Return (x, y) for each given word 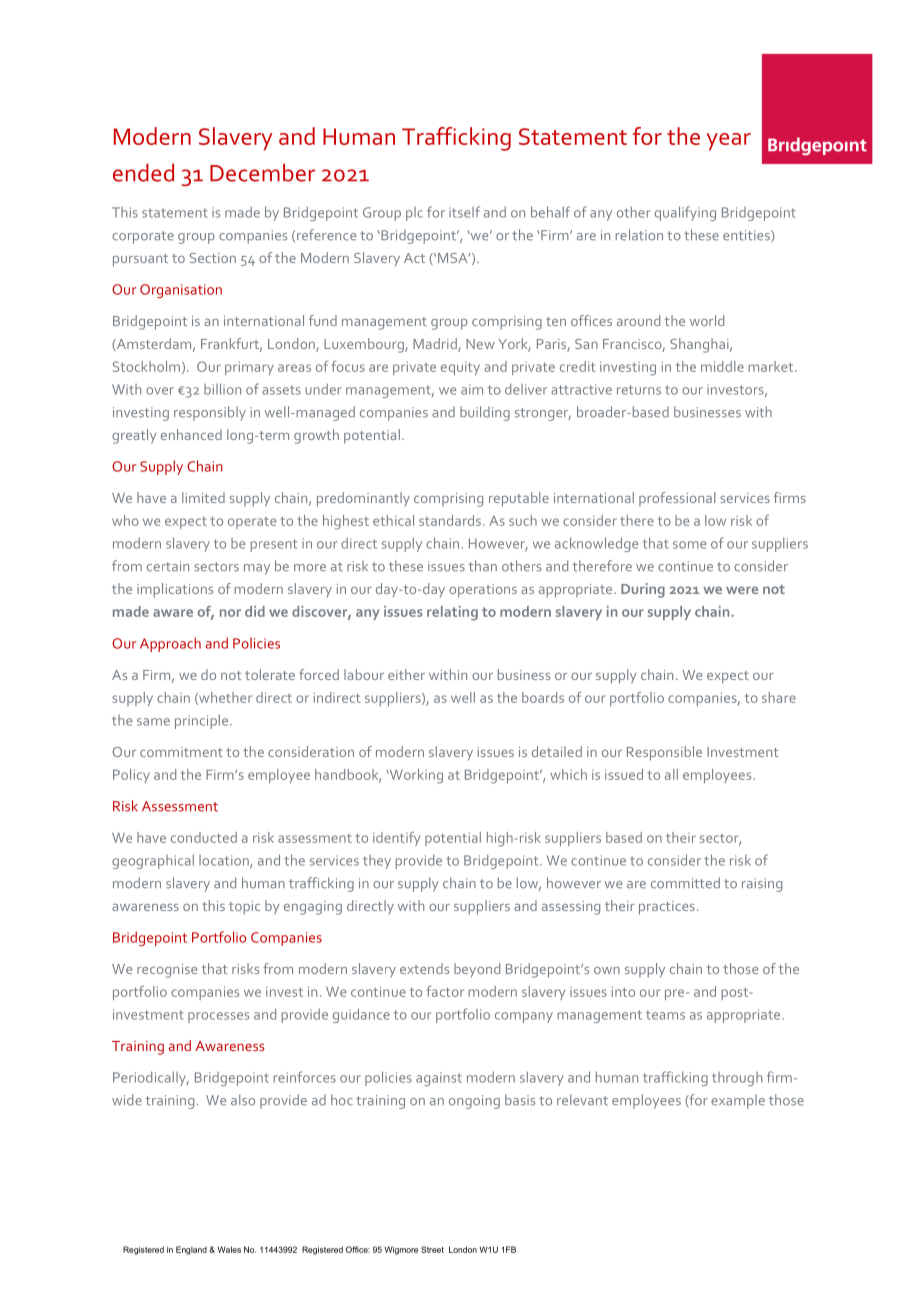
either (406, 674)
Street (432, 1249)
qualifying (685, 213)
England (191, 1250)
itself (464, 212)
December (262, 172)
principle (201, 721)
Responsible (664, 753)
